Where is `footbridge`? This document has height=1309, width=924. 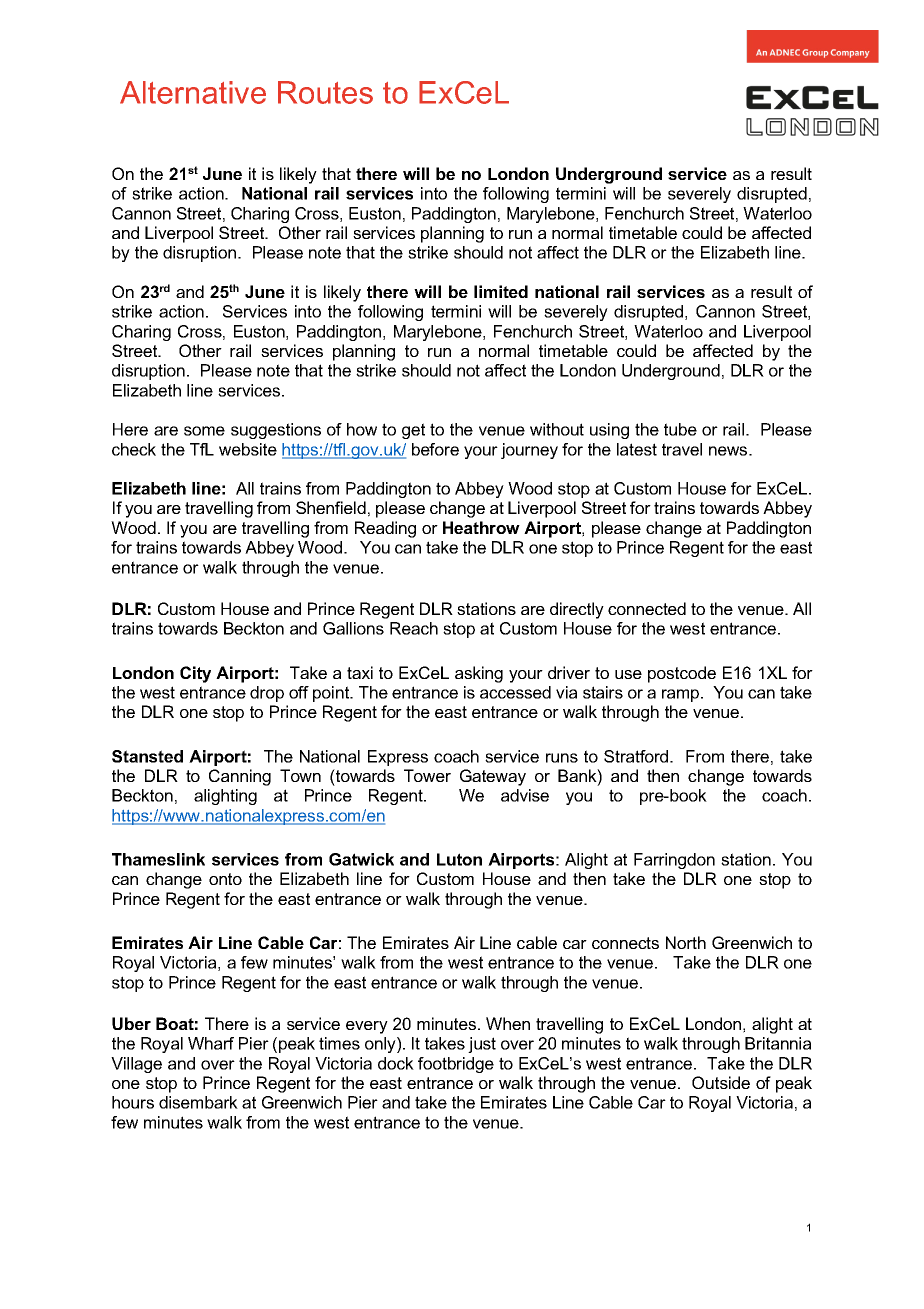 footbridge is located at coordinates (456, 1065).
